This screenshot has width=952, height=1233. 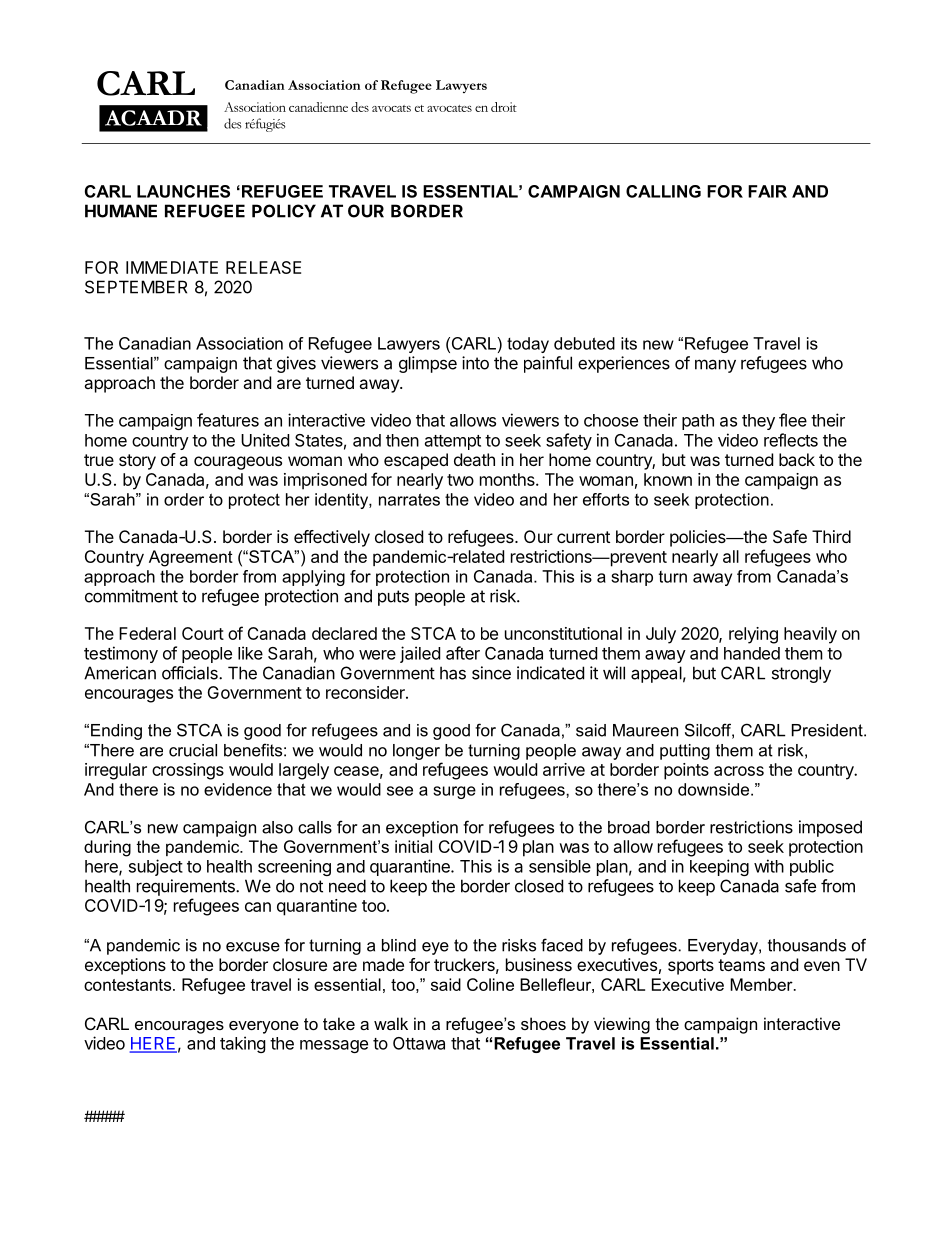 What do you see at coordinates (419, 1043) in the screenshot?
I see `Ottawa` at bounding box center [419, 1043].
